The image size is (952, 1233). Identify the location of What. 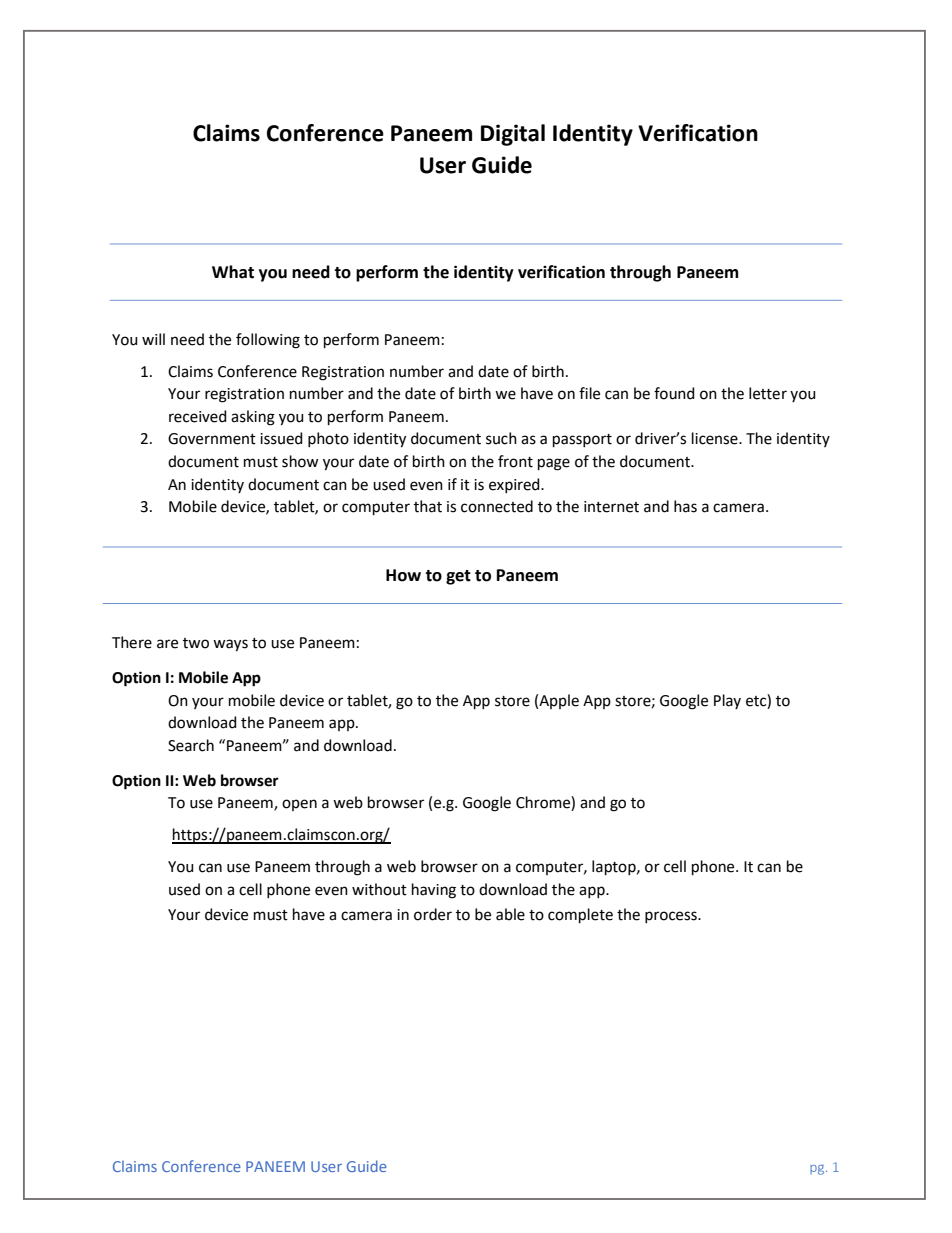
(233, 272).
